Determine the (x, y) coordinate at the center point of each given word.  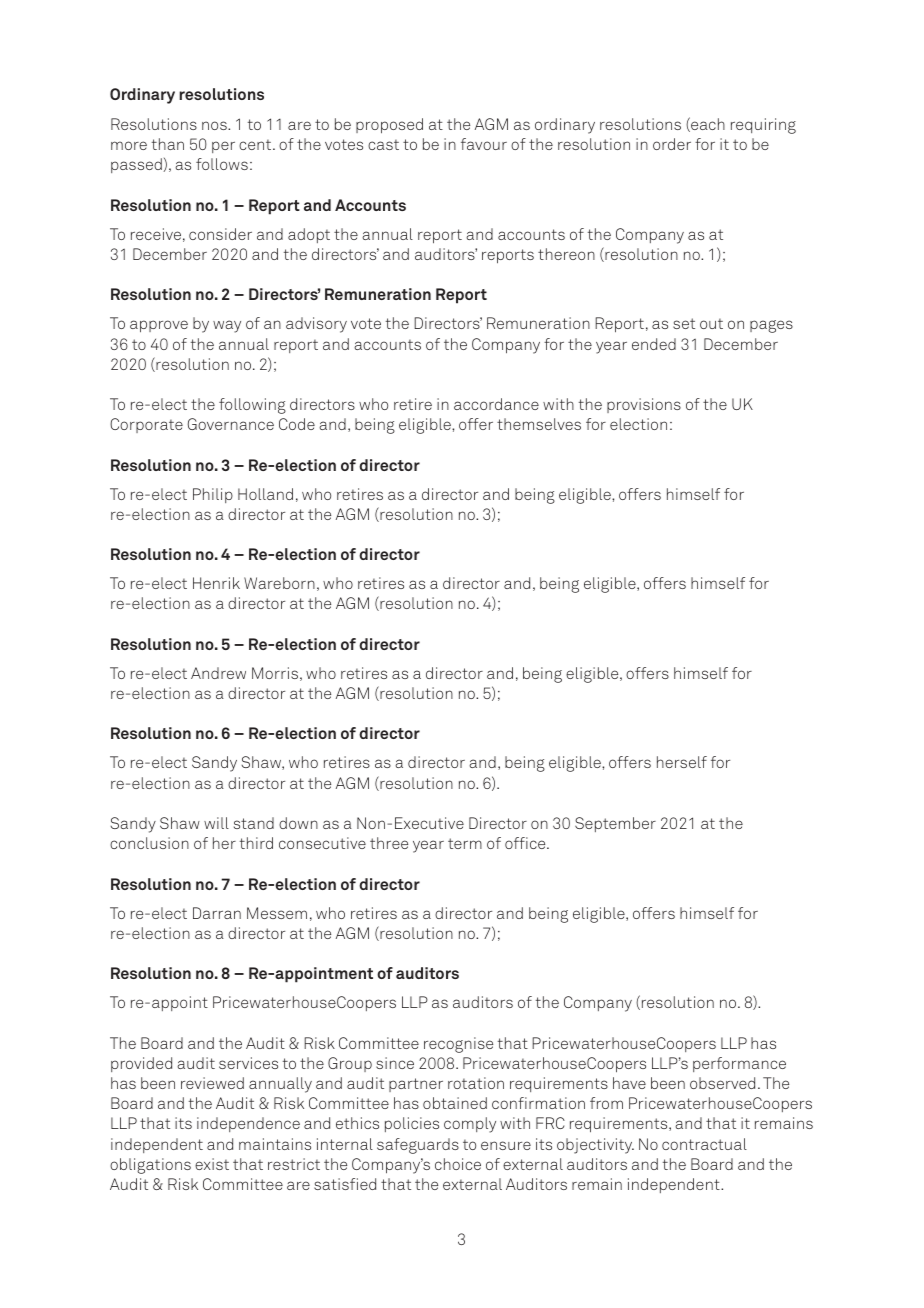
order (672, 144)
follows (222, 164)
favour (484, 144)
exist (212, 1164)
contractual (704, 1144)
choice (458, 1164)
